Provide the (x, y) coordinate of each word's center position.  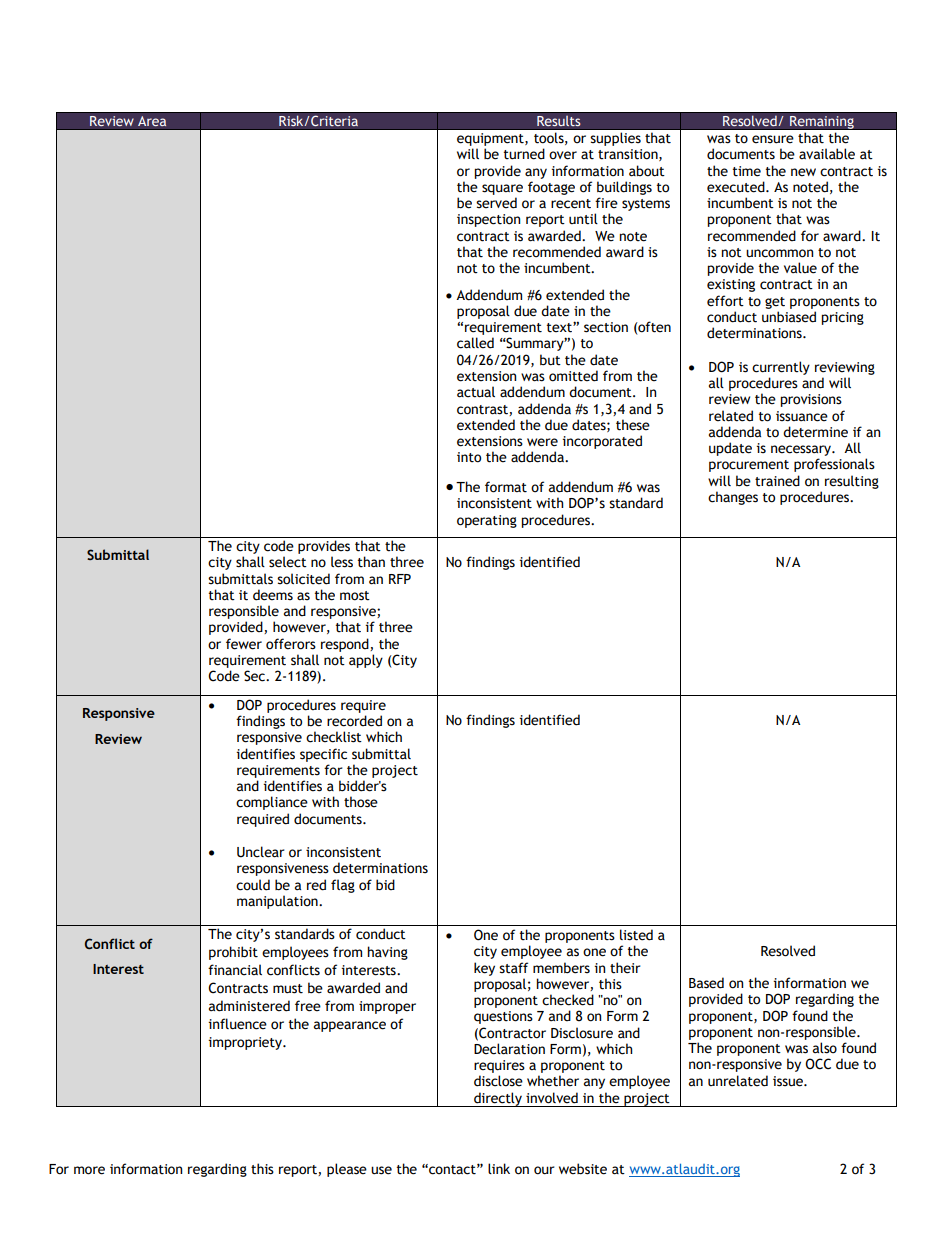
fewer (244, 644)
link (499, 1168)
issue (789, 1081)
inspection (488, 220)
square (502, 189)
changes (733, 498)
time (747, 171)
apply (366, 661)
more (89, 1170)
